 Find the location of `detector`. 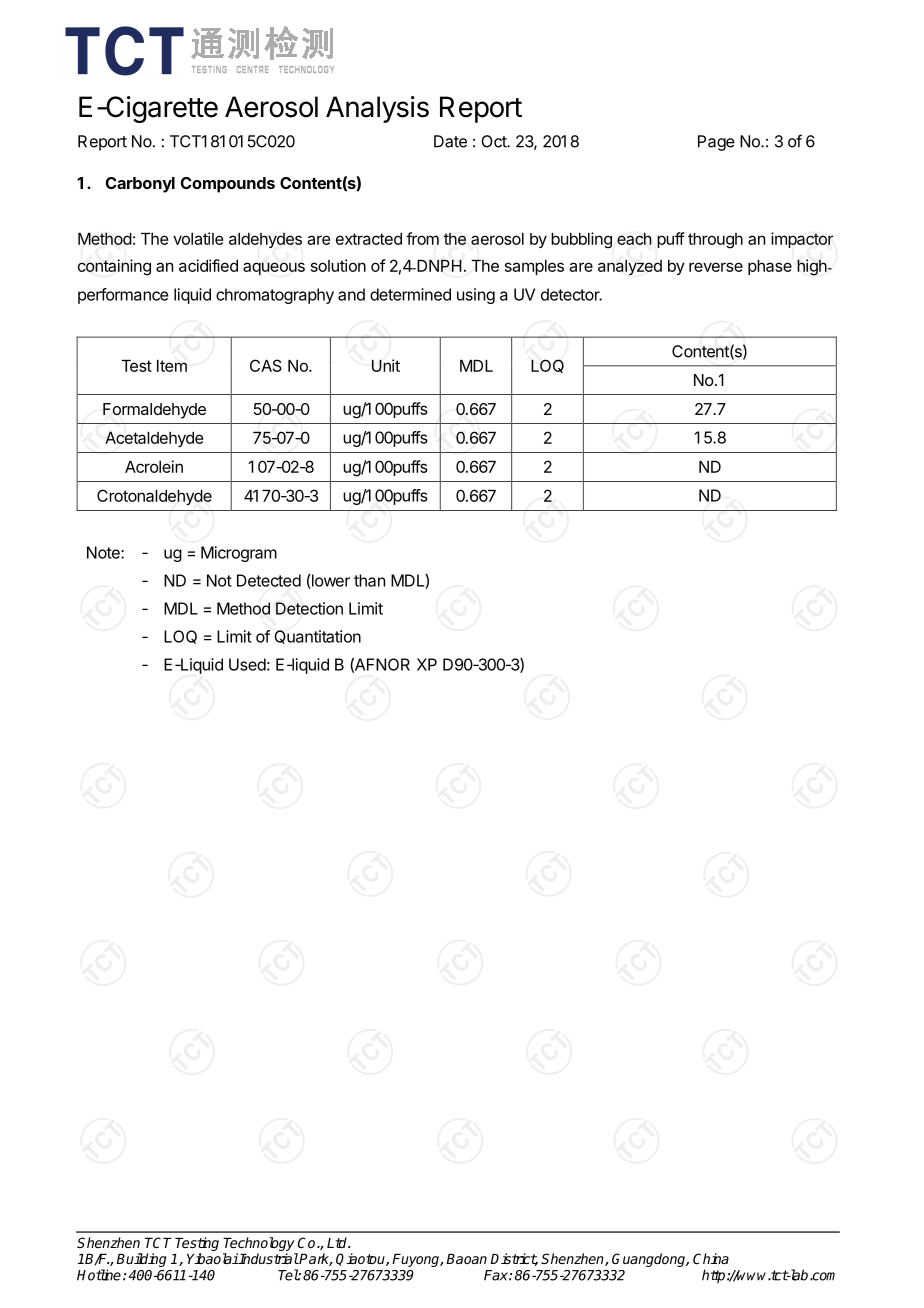

detector is located at coordinates (571, 294).
